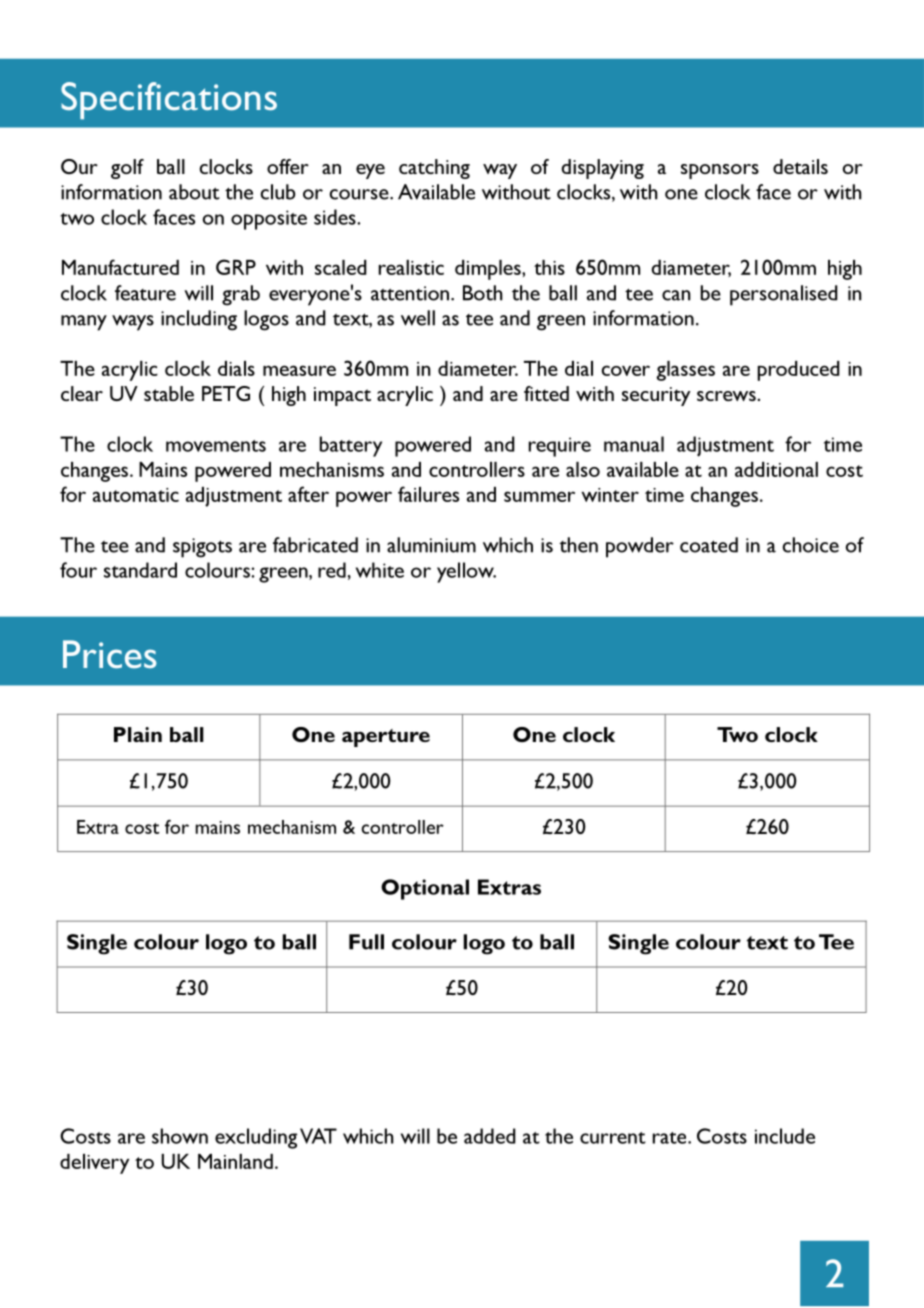 This image has width=924, height=1308. Describe the element at coordinates (180, 1136) in the image. I see `shown` at that location.
